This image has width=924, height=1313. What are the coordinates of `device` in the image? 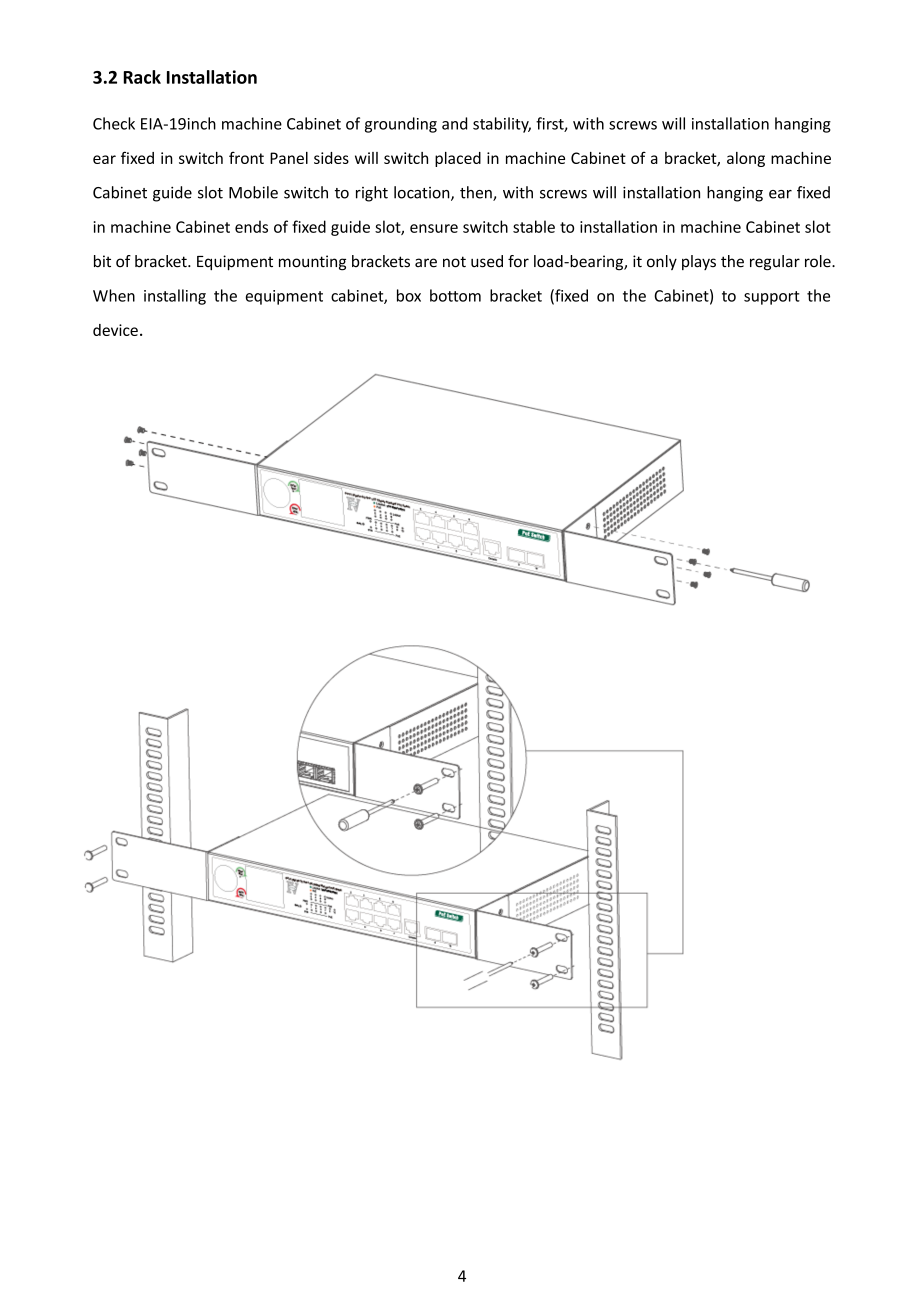 It's located at (115, 330).
